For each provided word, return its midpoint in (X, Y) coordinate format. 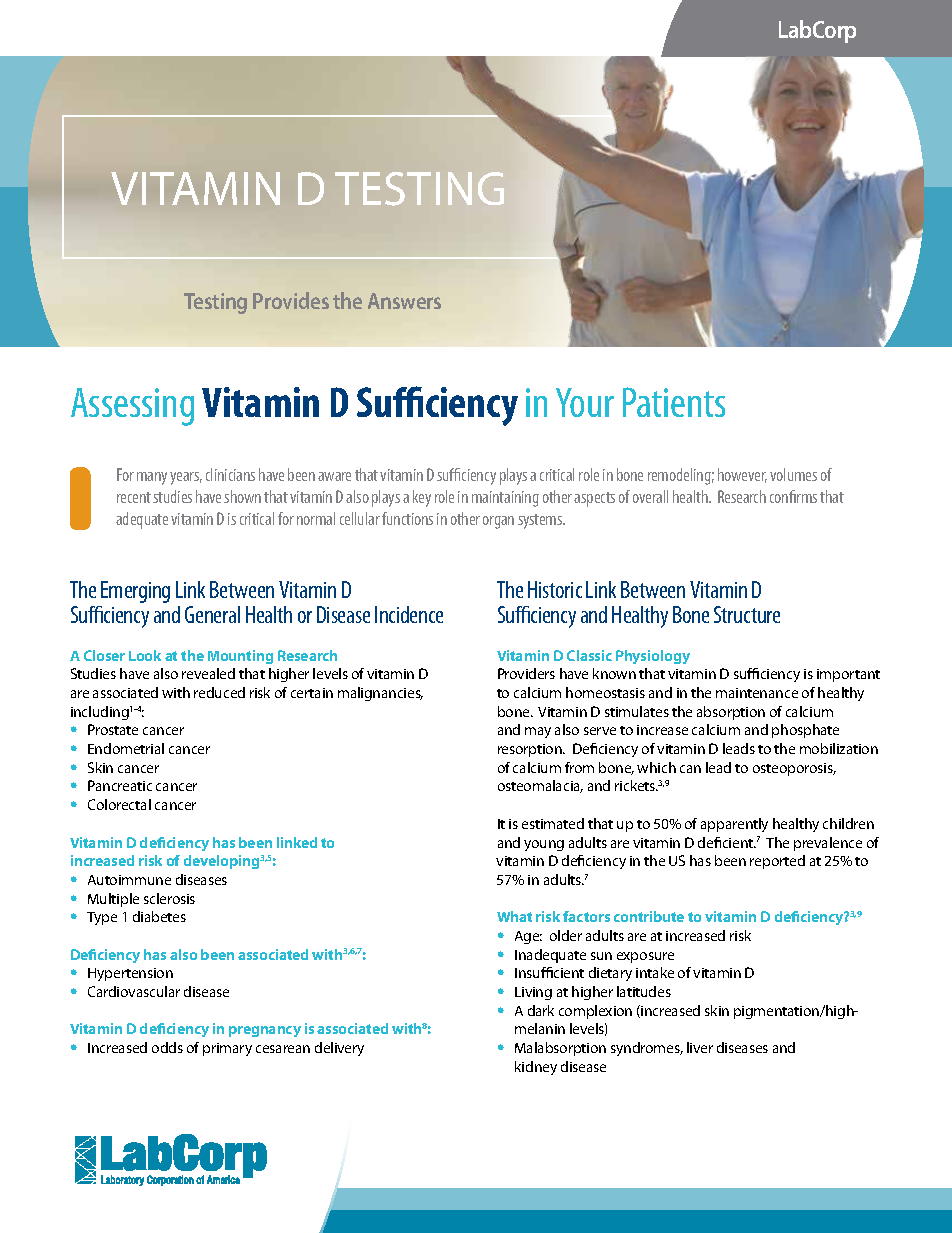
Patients (674, 402)
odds (167, 1047)
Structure (747, 614)
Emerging (135, 592)
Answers (404, 301)
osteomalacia (540, 786)
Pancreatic (120, 785)
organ (498, 522)
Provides (291, 300)
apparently (734, 825)
